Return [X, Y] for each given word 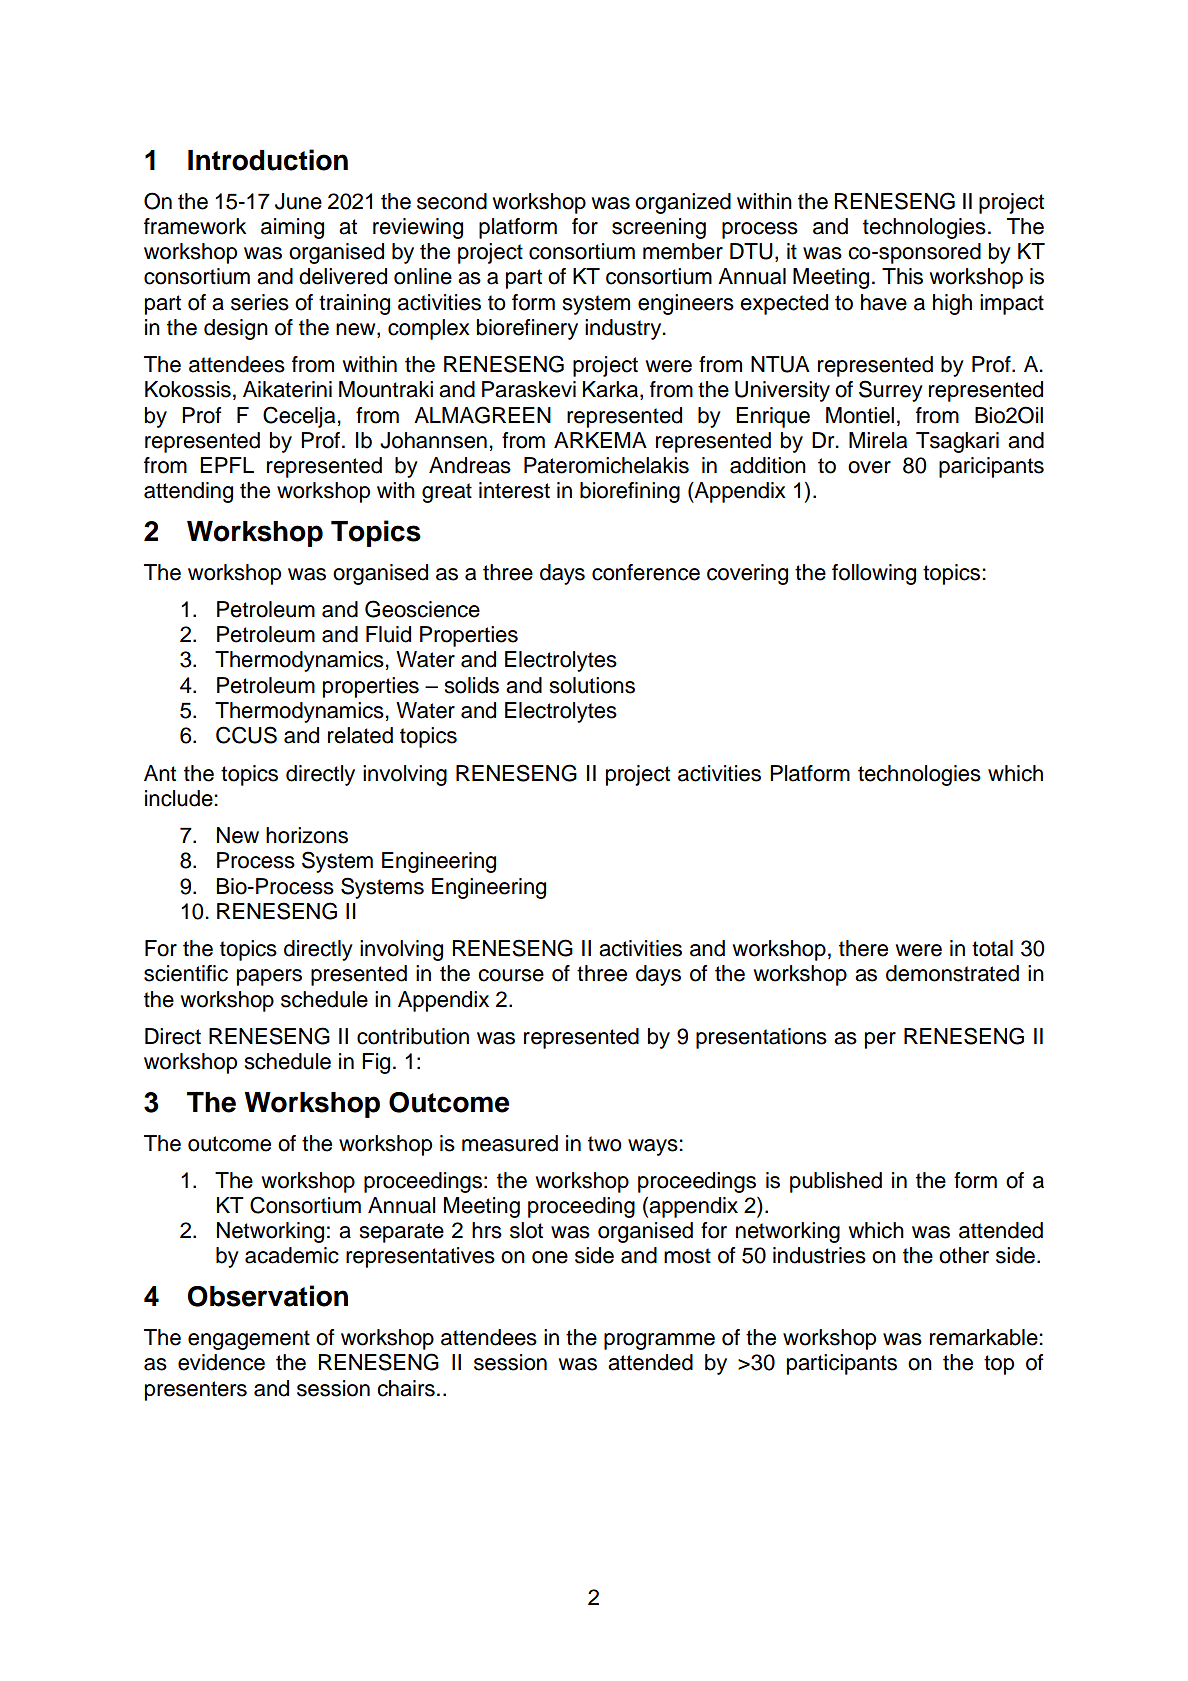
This [902, 276]
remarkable [985, 1337]
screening [659, 228]
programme [659, 1341]
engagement [249, 1340]
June [298, 201]
